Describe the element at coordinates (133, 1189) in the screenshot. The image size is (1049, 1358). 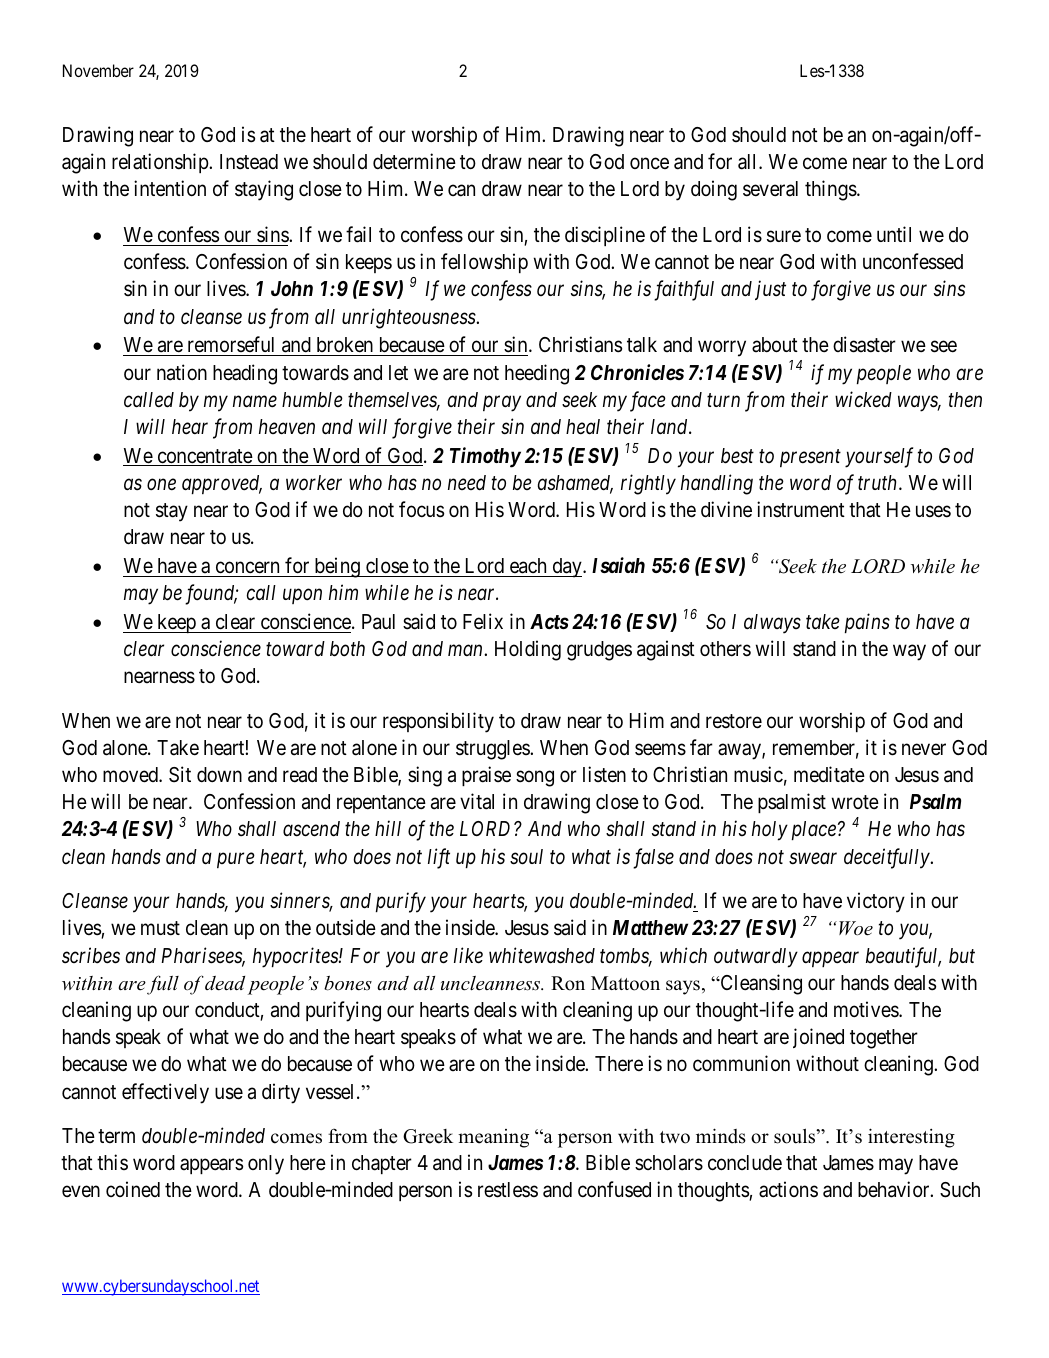
I see `coined` at that location.
